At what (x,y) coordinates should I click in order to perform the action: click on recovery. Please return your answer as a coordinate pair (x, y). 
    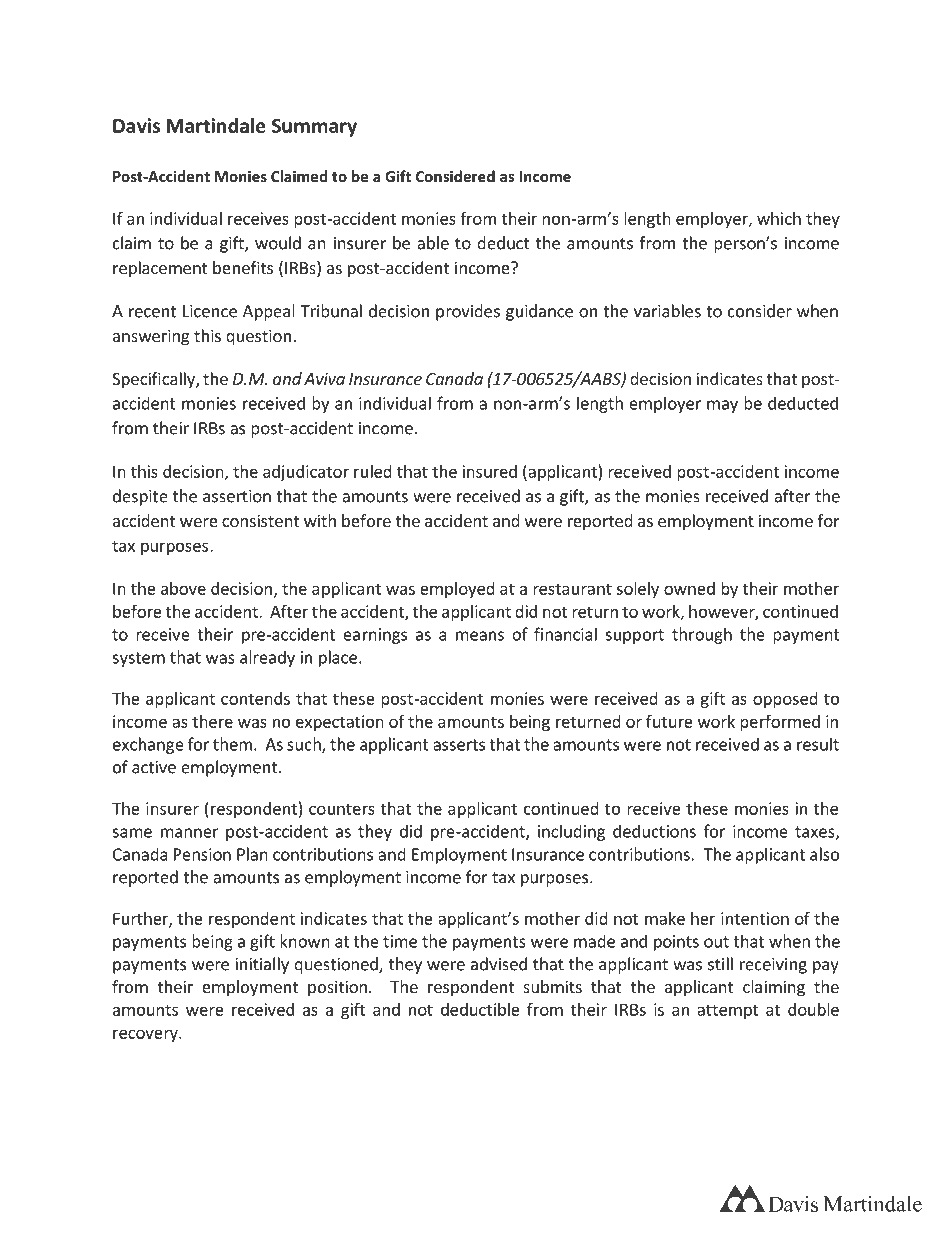
    Looking at the image, I should click on (146, 1035).
